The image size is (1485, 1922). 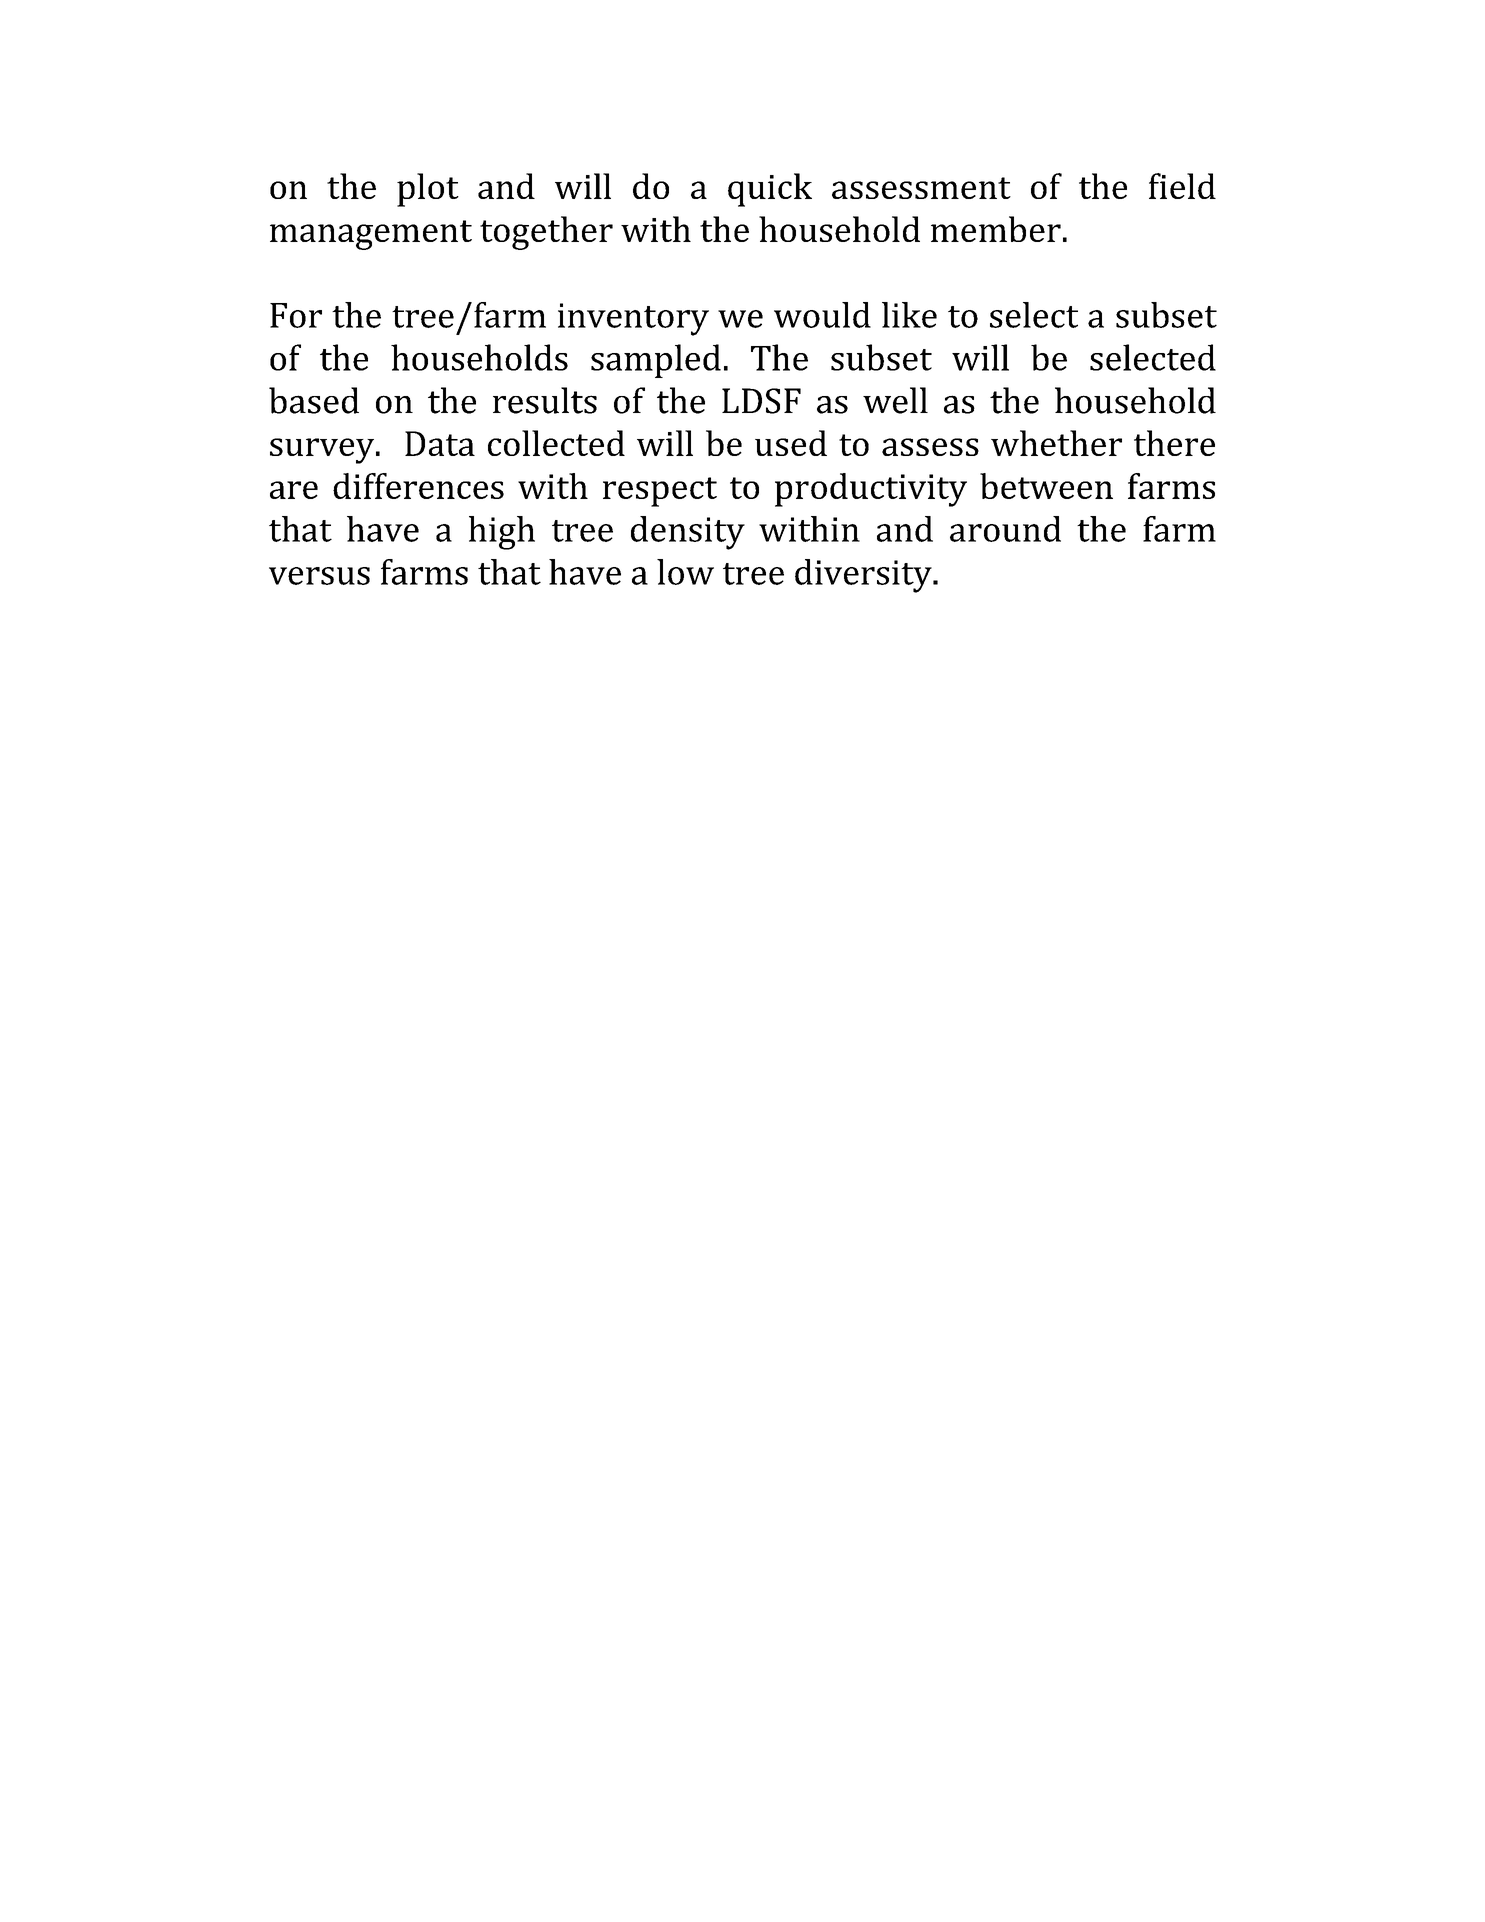 I want to click on sampled, so click(x=656, y=361).
